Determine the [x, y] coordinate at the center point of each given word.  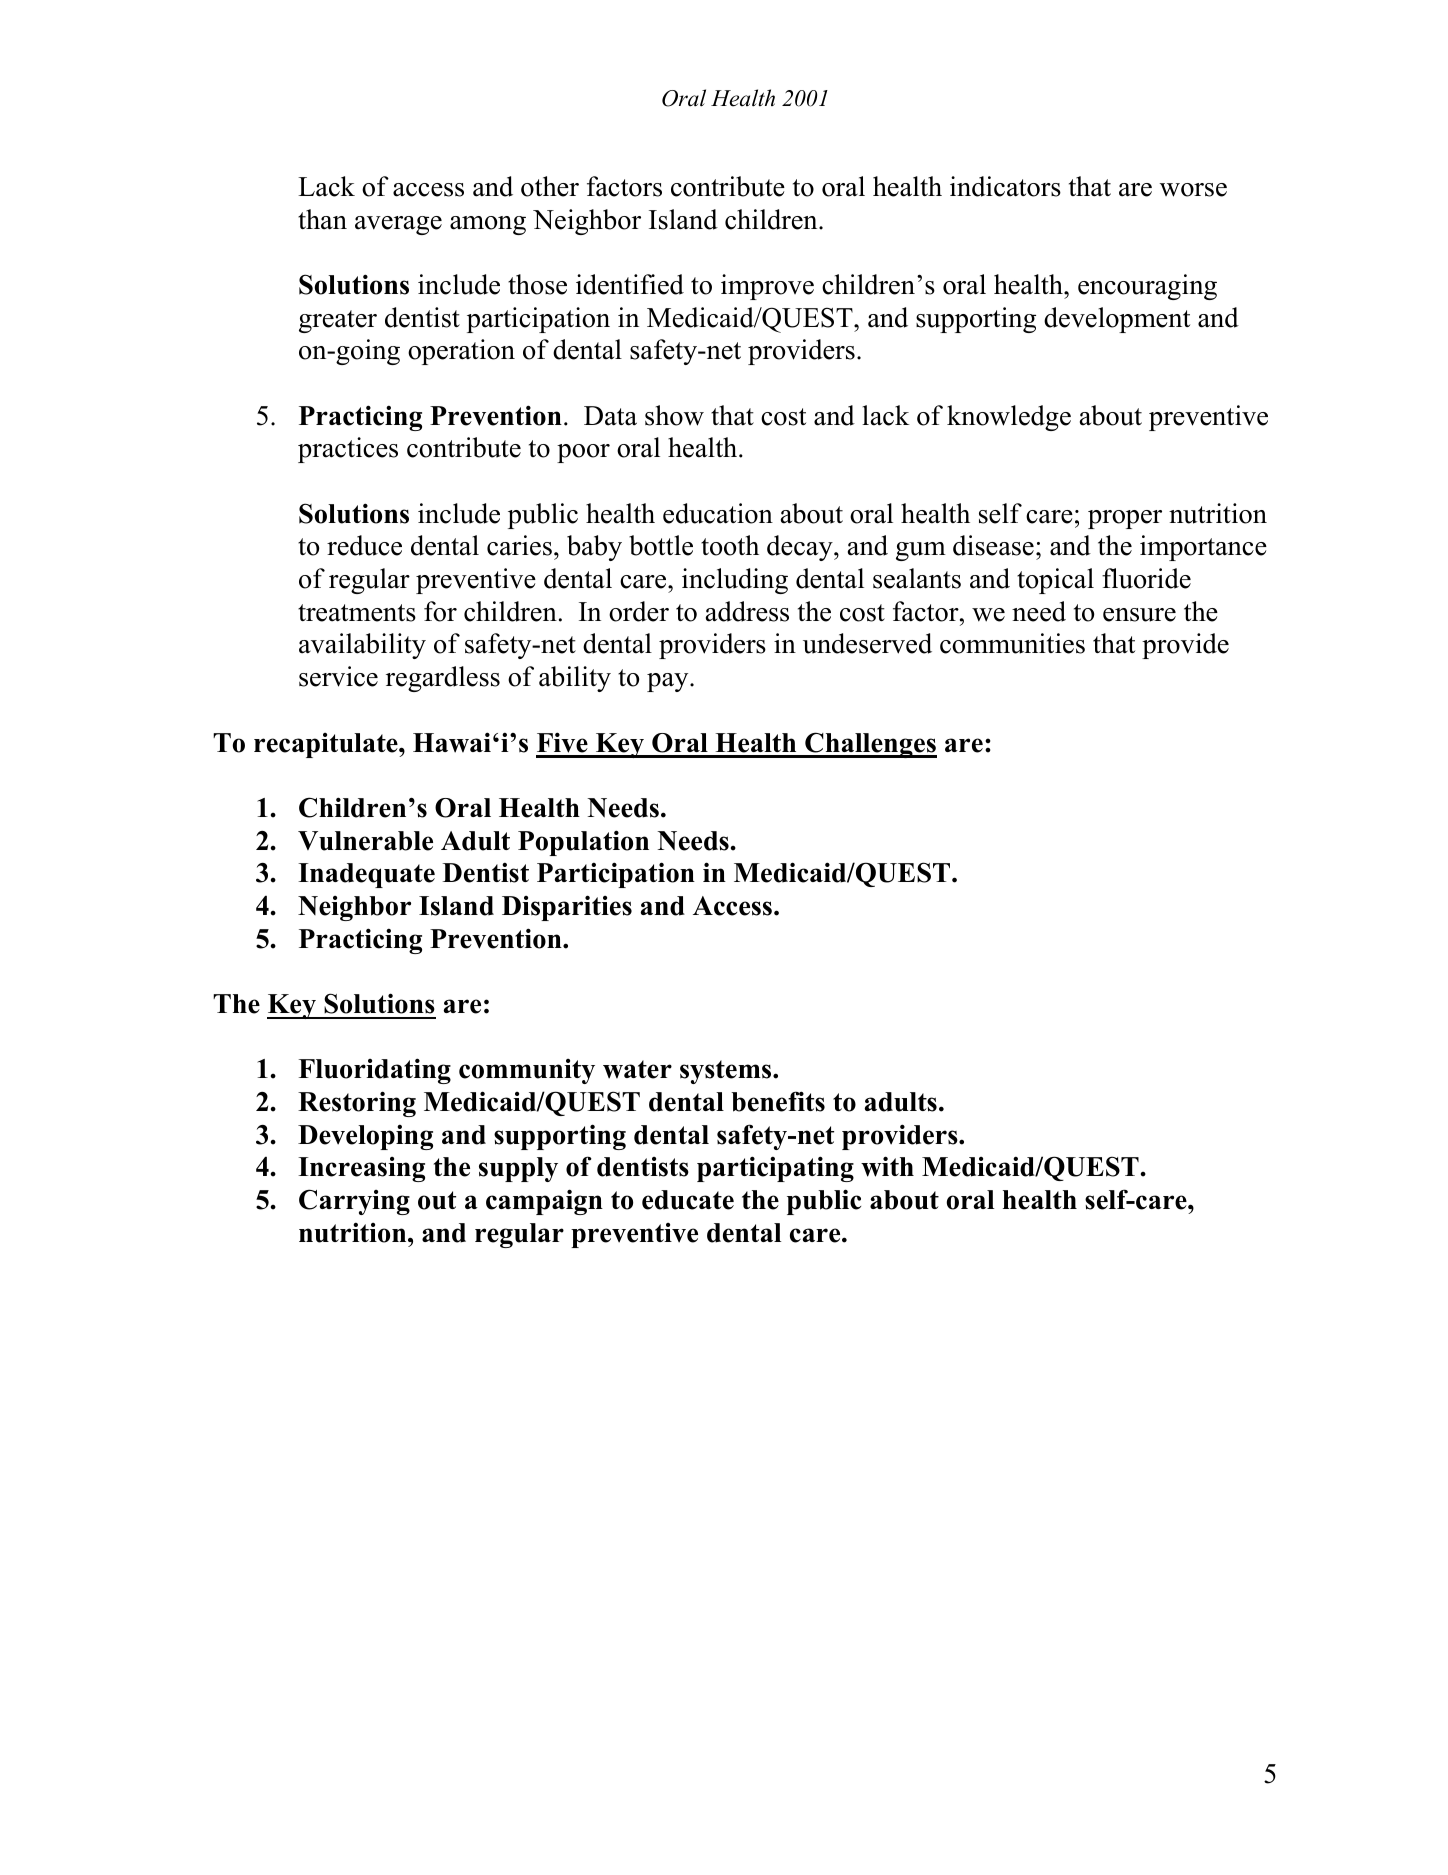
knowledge [1009, 418]
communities [1012, 643]
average [398, 225]
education [718, 513]
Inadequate [366, 875]
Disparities [567, 908]
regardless [443, 679]
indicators [1005, 186]
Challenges [870, 745]
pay [669, 682]
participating [775, 1169]
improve [767, 287]
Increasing [361, 1169]
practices [348, 450]
